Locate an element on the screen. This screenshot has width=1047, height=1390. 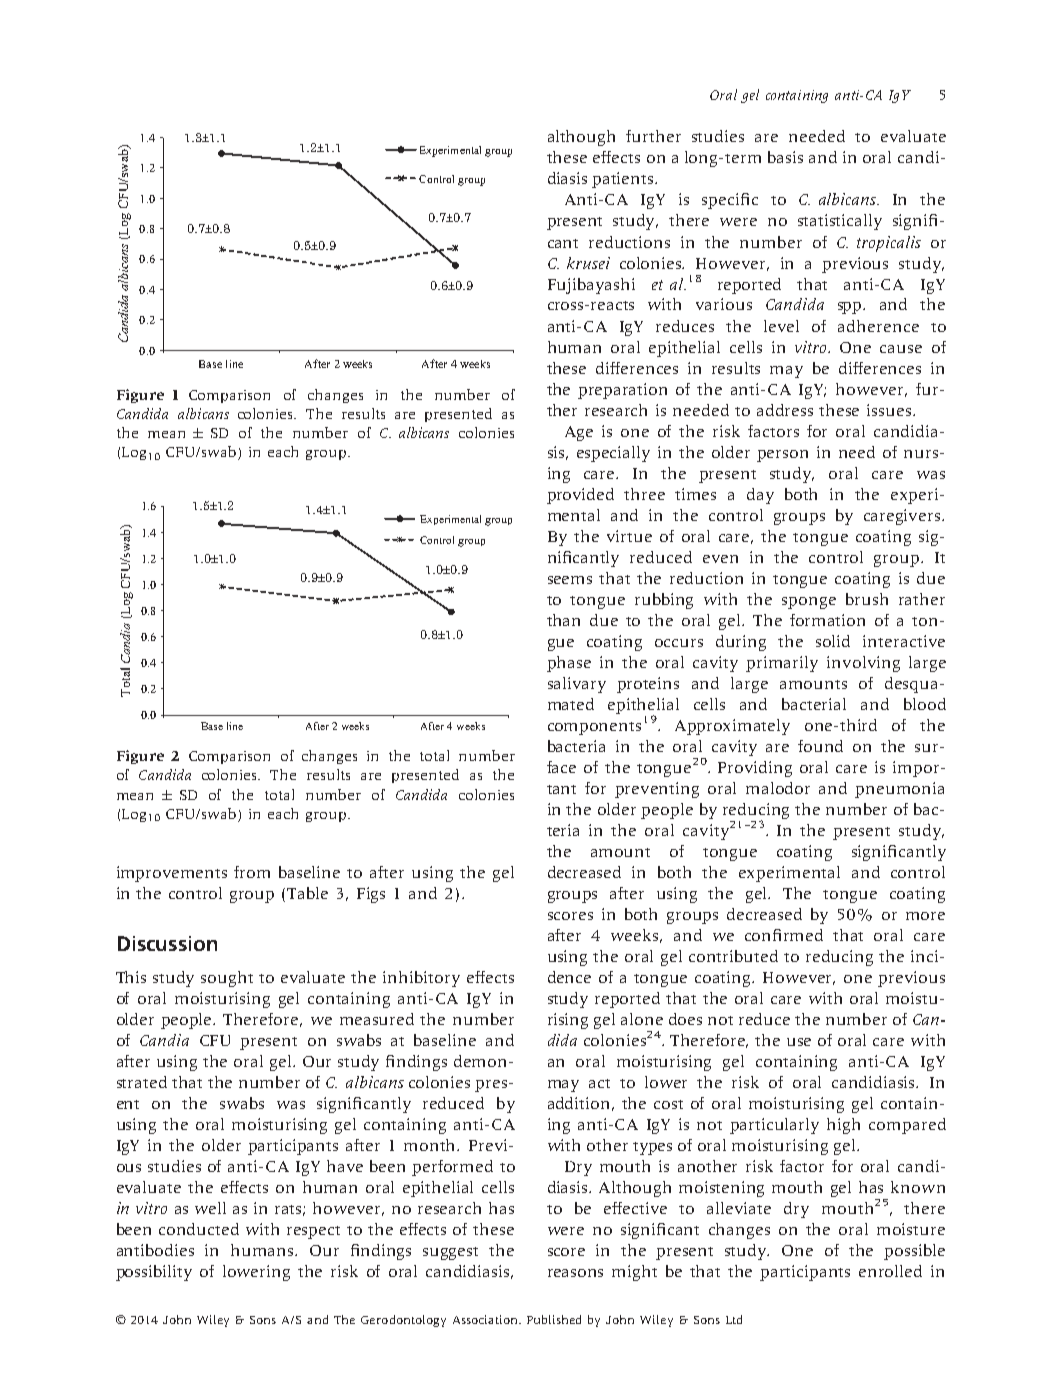
seems is located at coordinates (570, 580).
